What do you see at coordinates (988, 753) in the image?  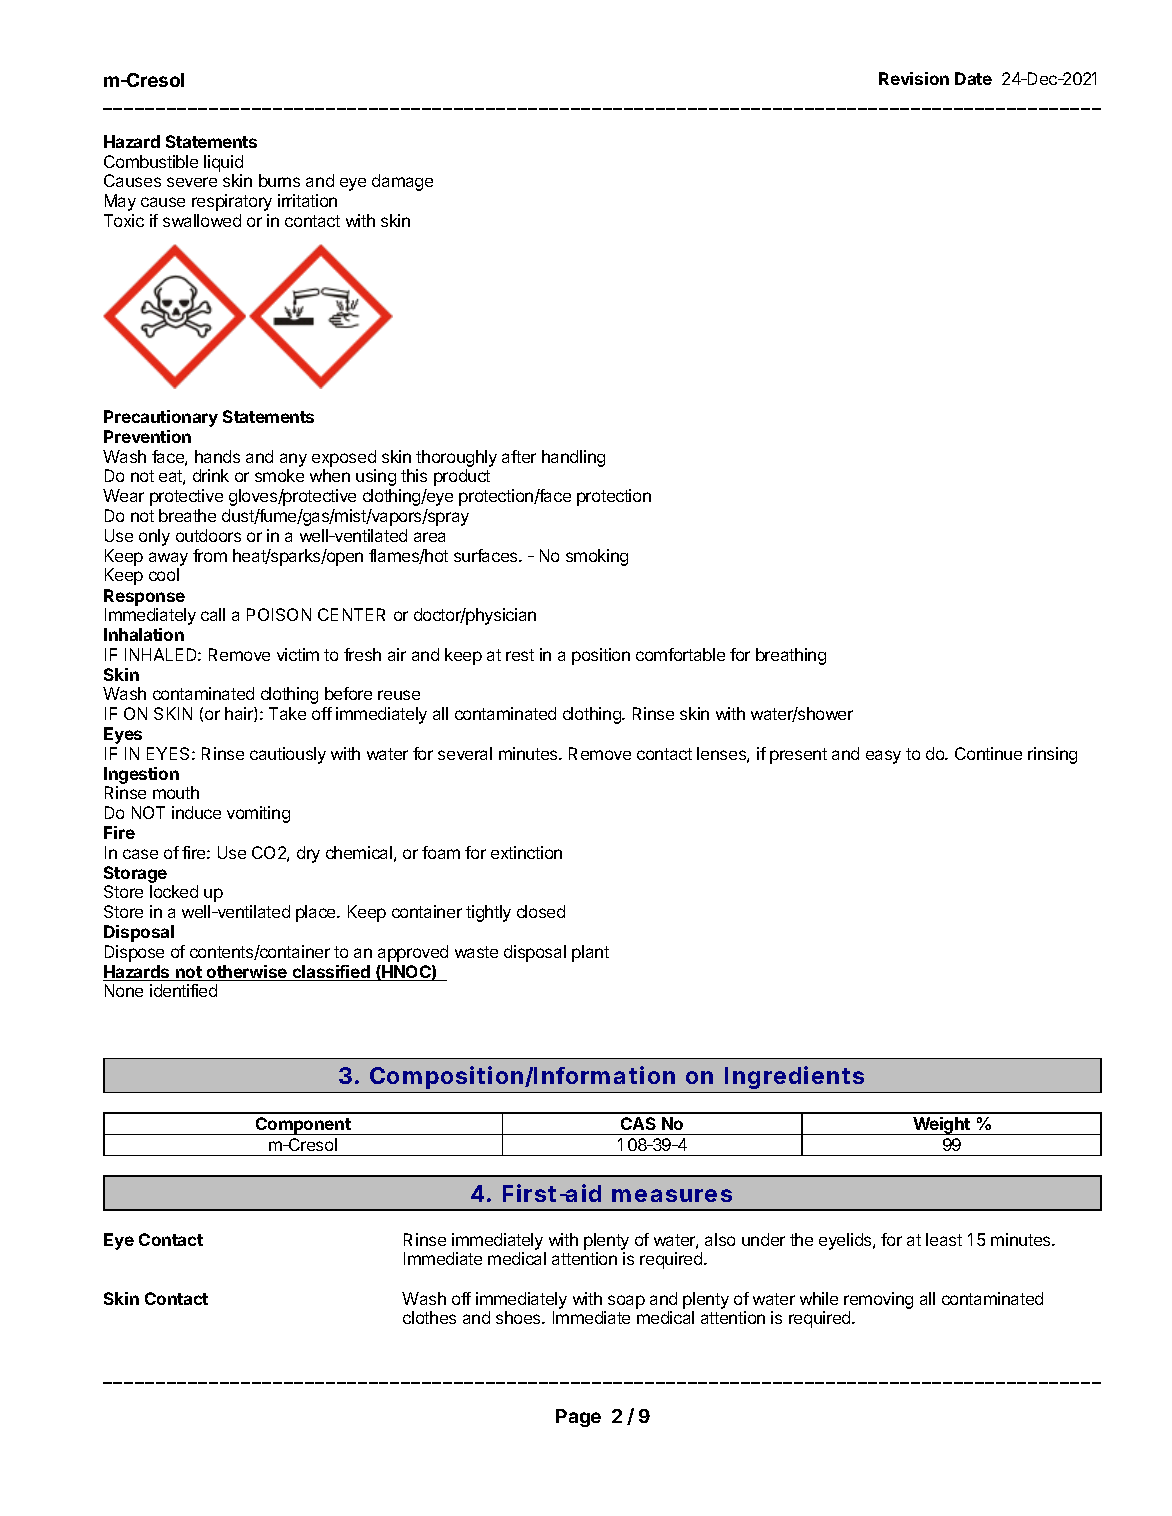 I see `Continue` at bounding box center [988, 753].
